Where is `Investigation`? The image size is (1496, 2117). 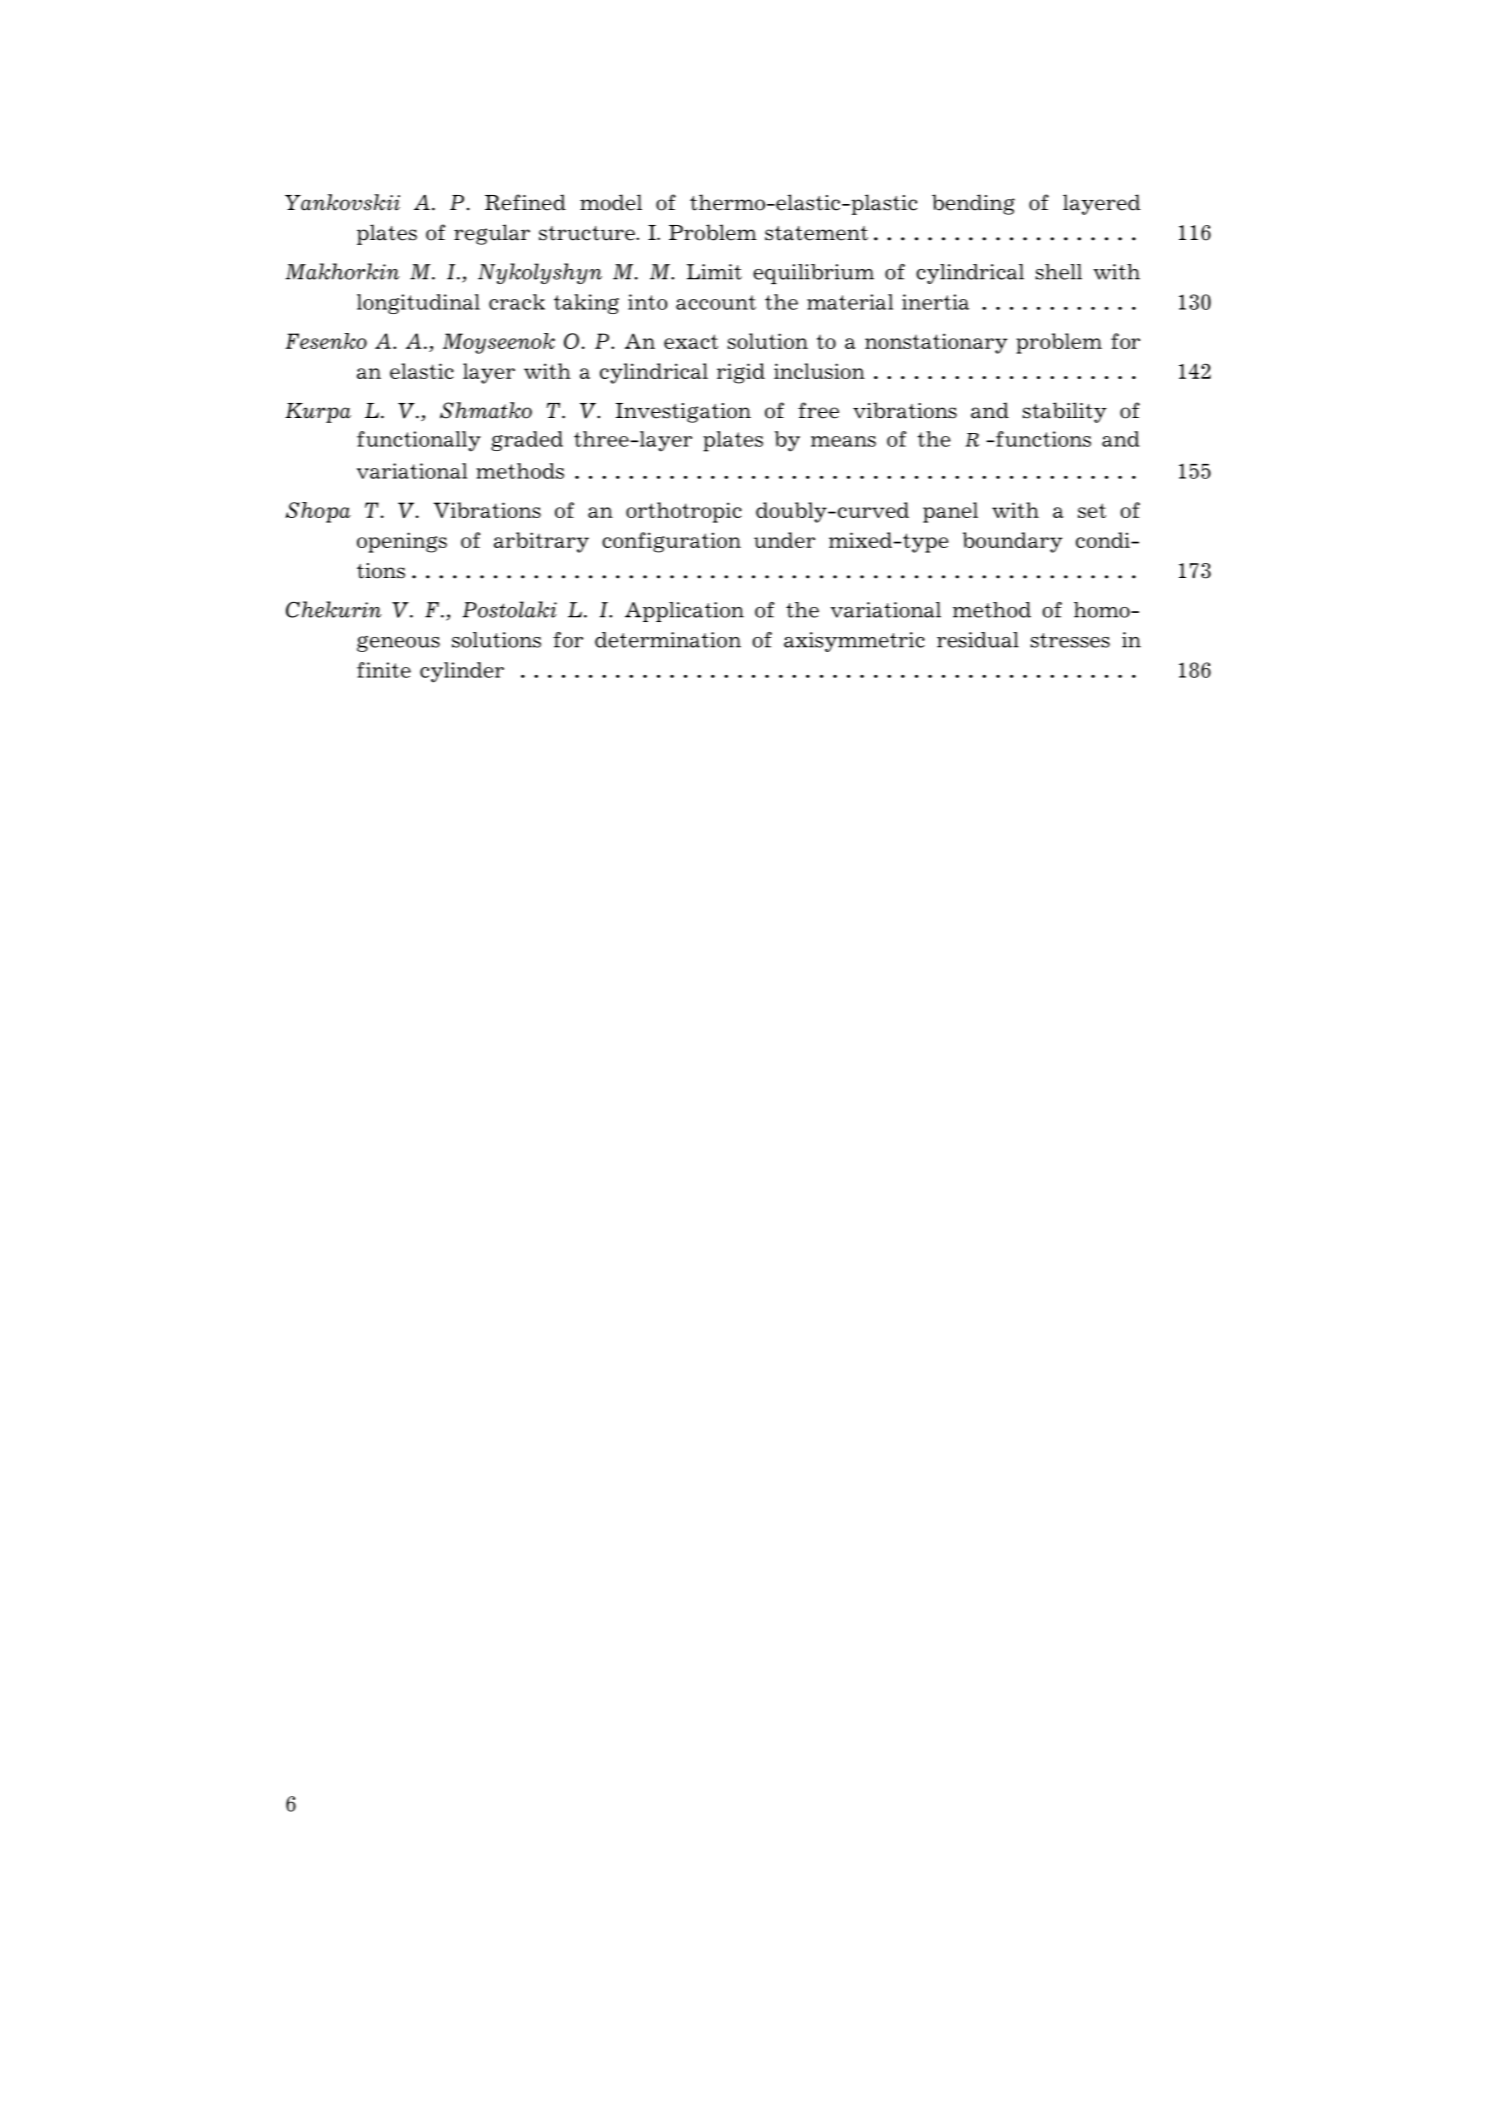 Investigation is located at coordinates (683, 413).
